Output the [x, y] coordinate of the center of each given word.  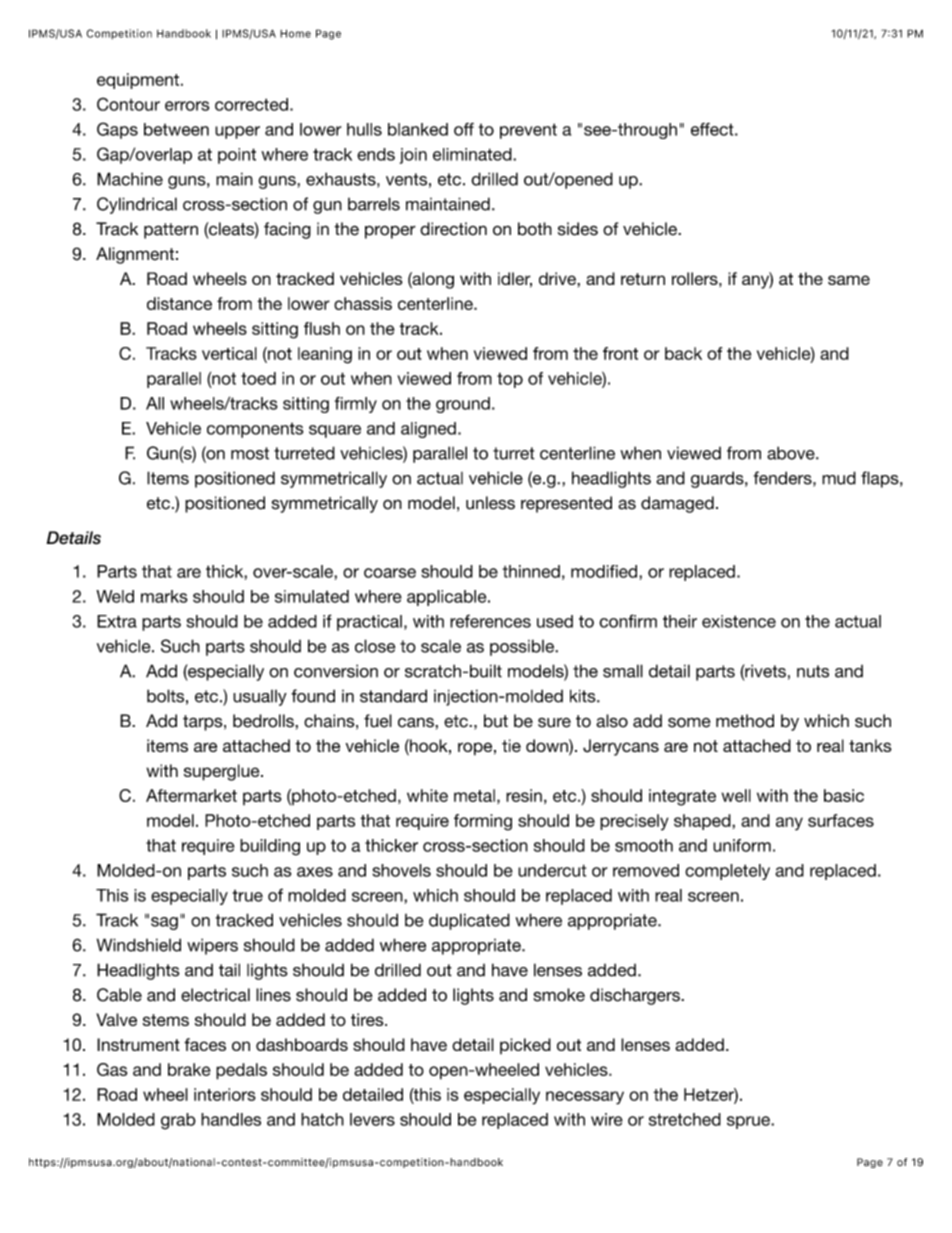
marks [164, 596]
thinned [531, 571]
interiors [225, 1094]
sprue [749, 1122]
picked [525, 1046]
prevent [528, 131]
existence [739, 621]
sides [578, 229]
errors [187, 106]
